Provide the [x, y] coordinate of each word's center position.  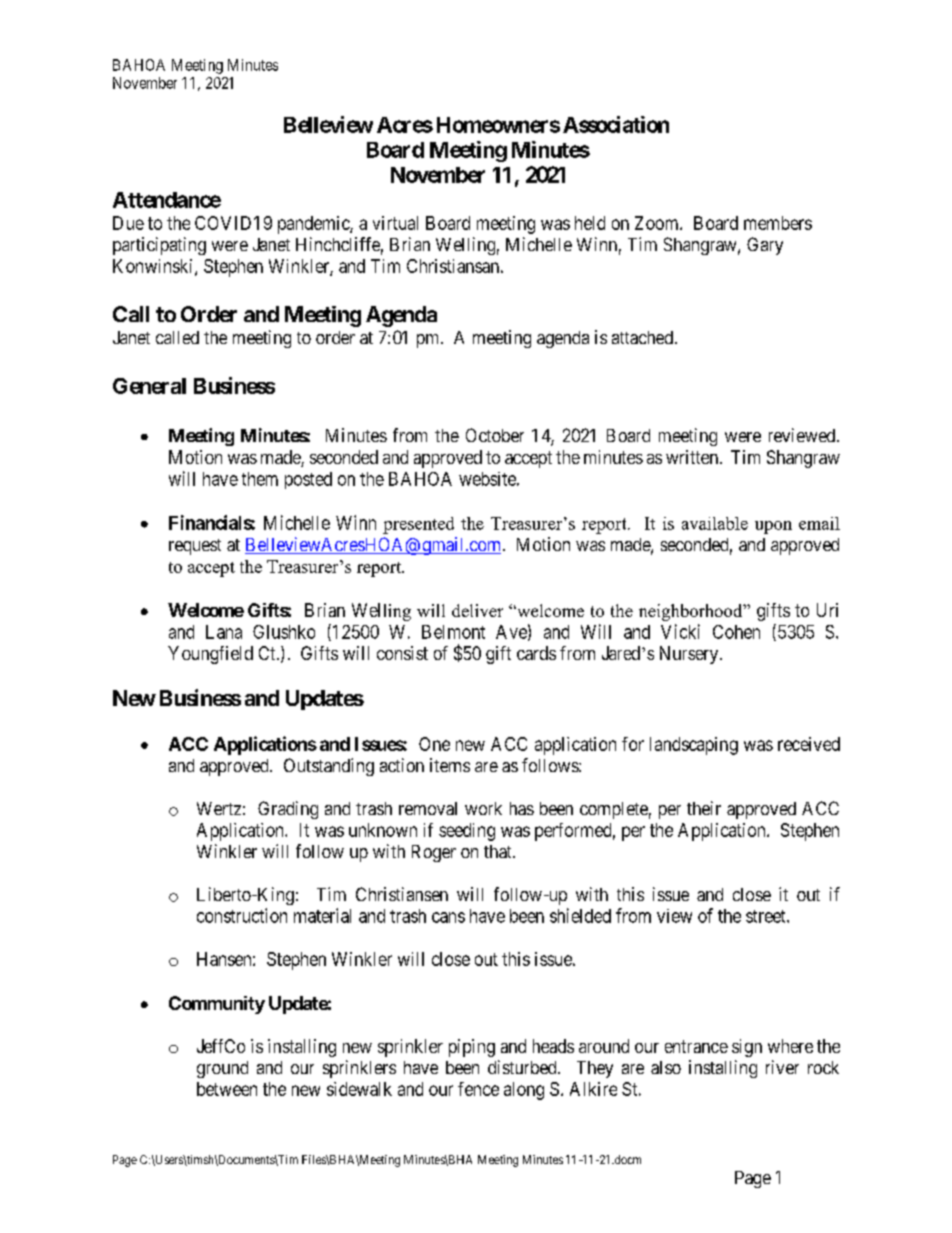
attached [642, 337]
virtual [395, 223]
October [495, 435]
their [704, 808]
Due [128, 223]
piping [472, 1048]
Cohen [736, 632]
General [149, 386]
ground [222, 1069]
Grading [288, 810]
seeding [467, 832]
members [778, 223]
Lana [224, 632]
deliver [477, 610]
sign [747, 1048]
